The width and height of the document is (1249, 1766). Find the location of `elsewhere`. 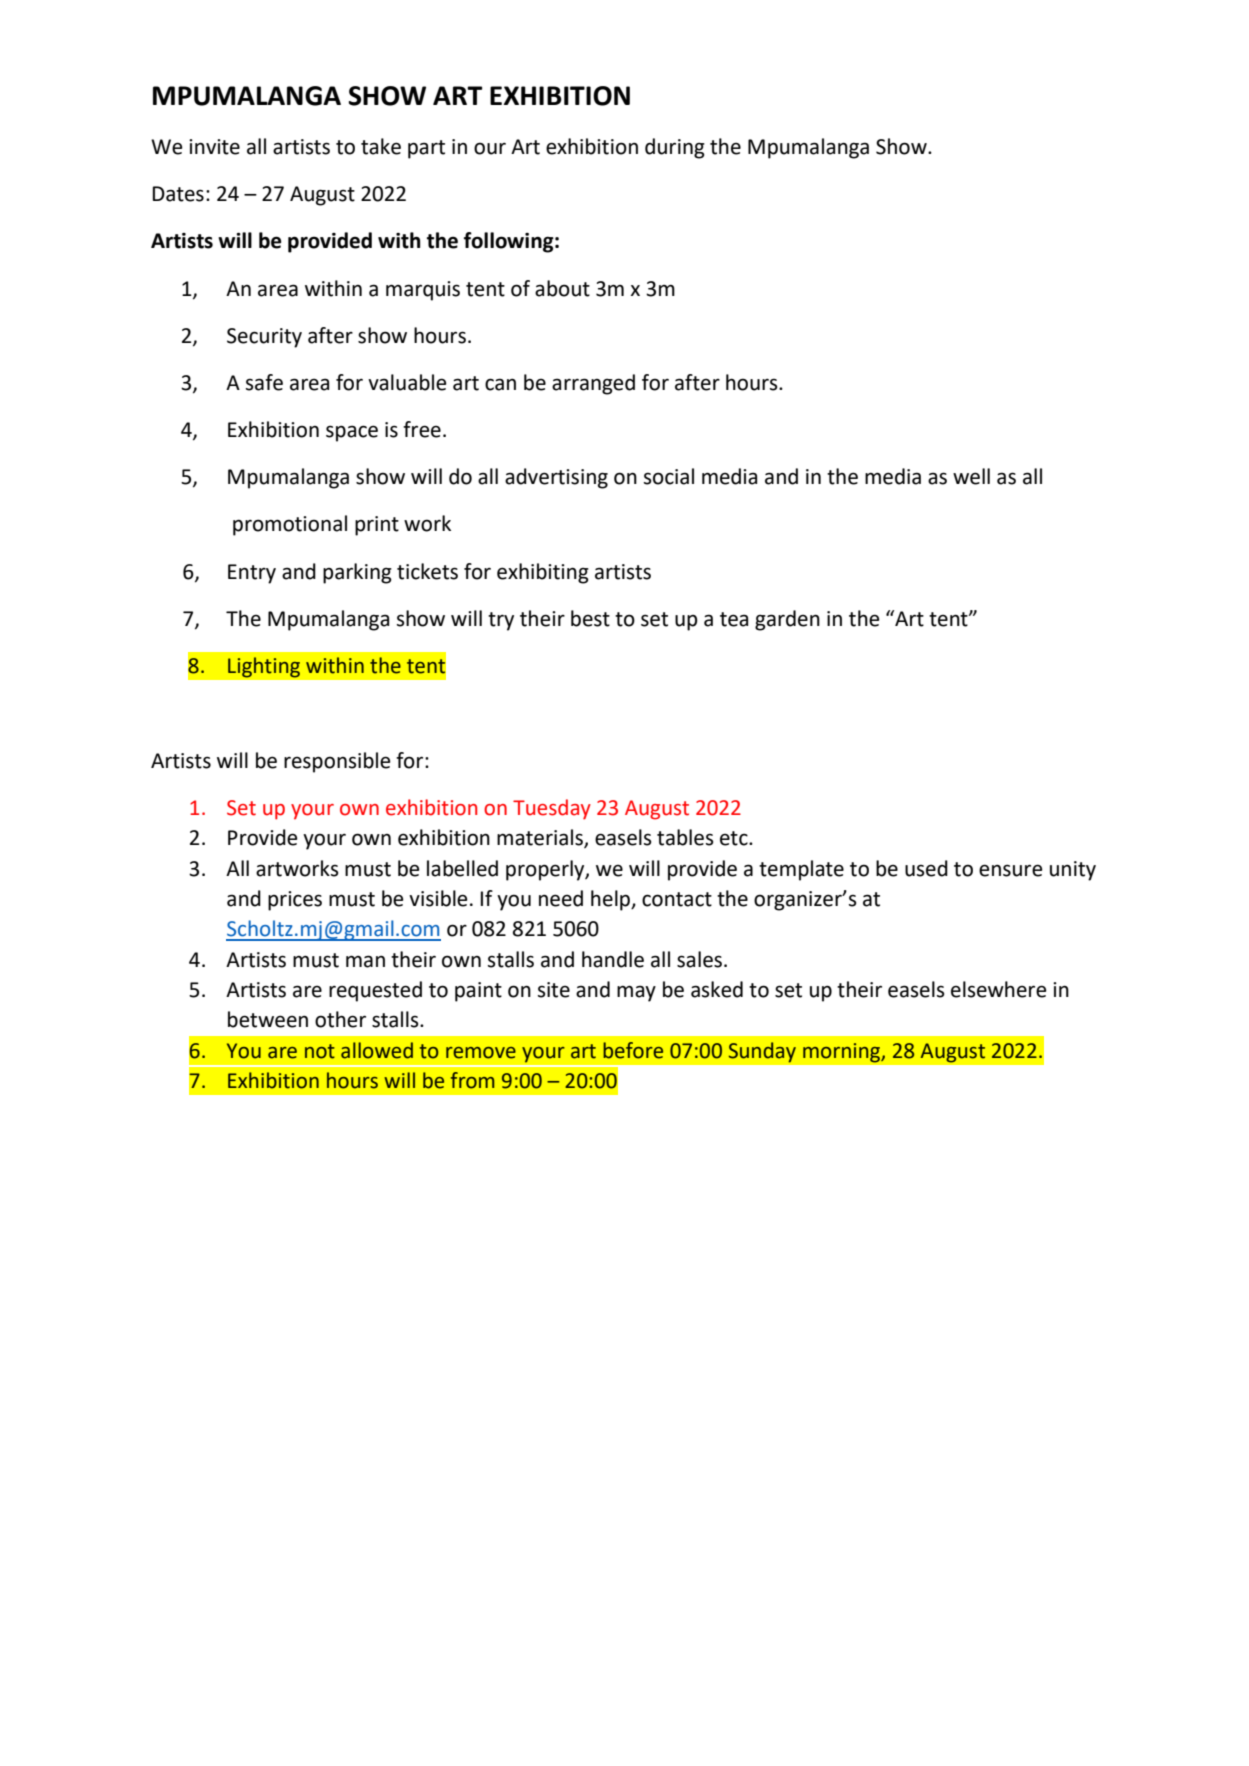

elsewhere is located at coordinates (999, 989).
